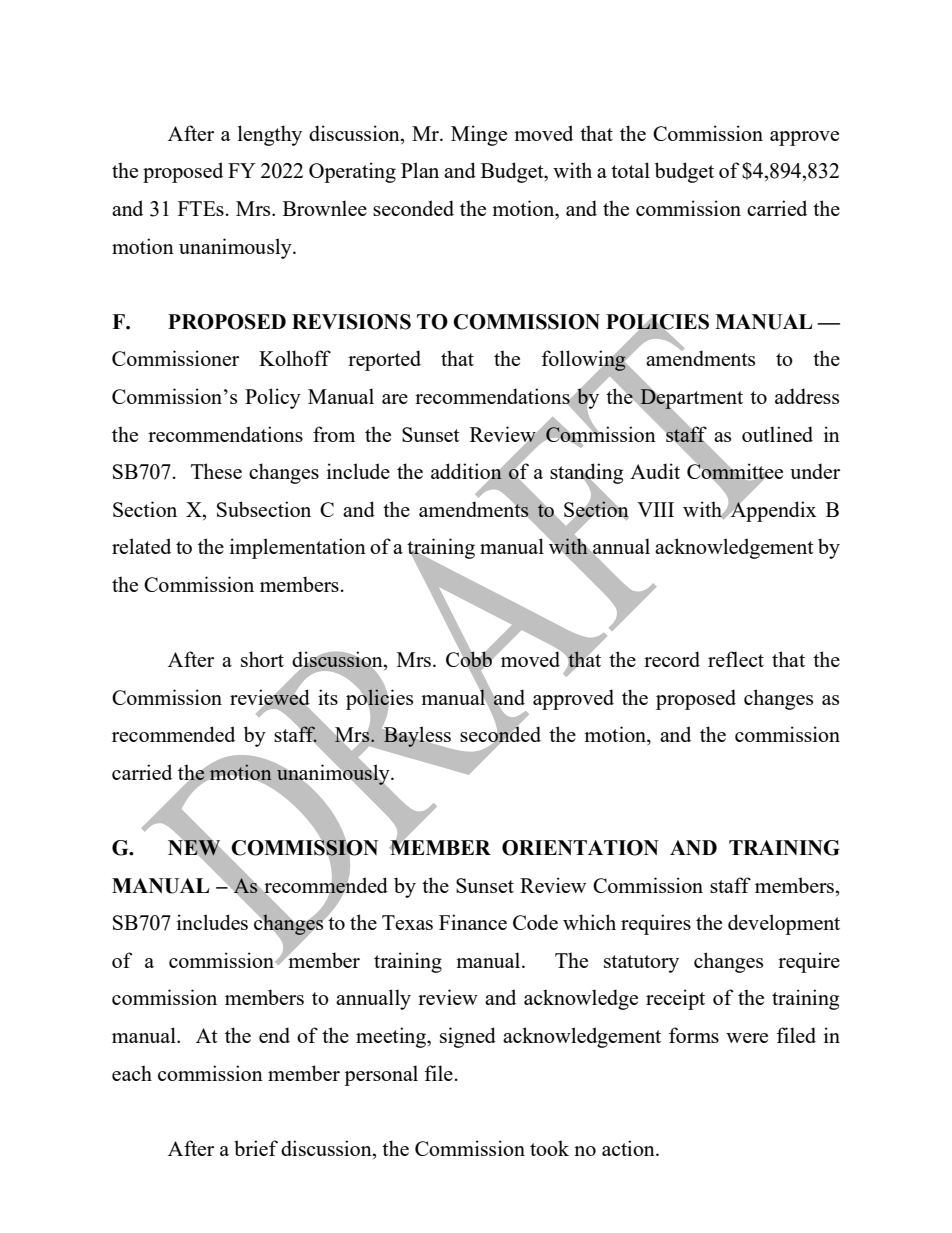  I want to click on lengthy, so click(270, 135).
